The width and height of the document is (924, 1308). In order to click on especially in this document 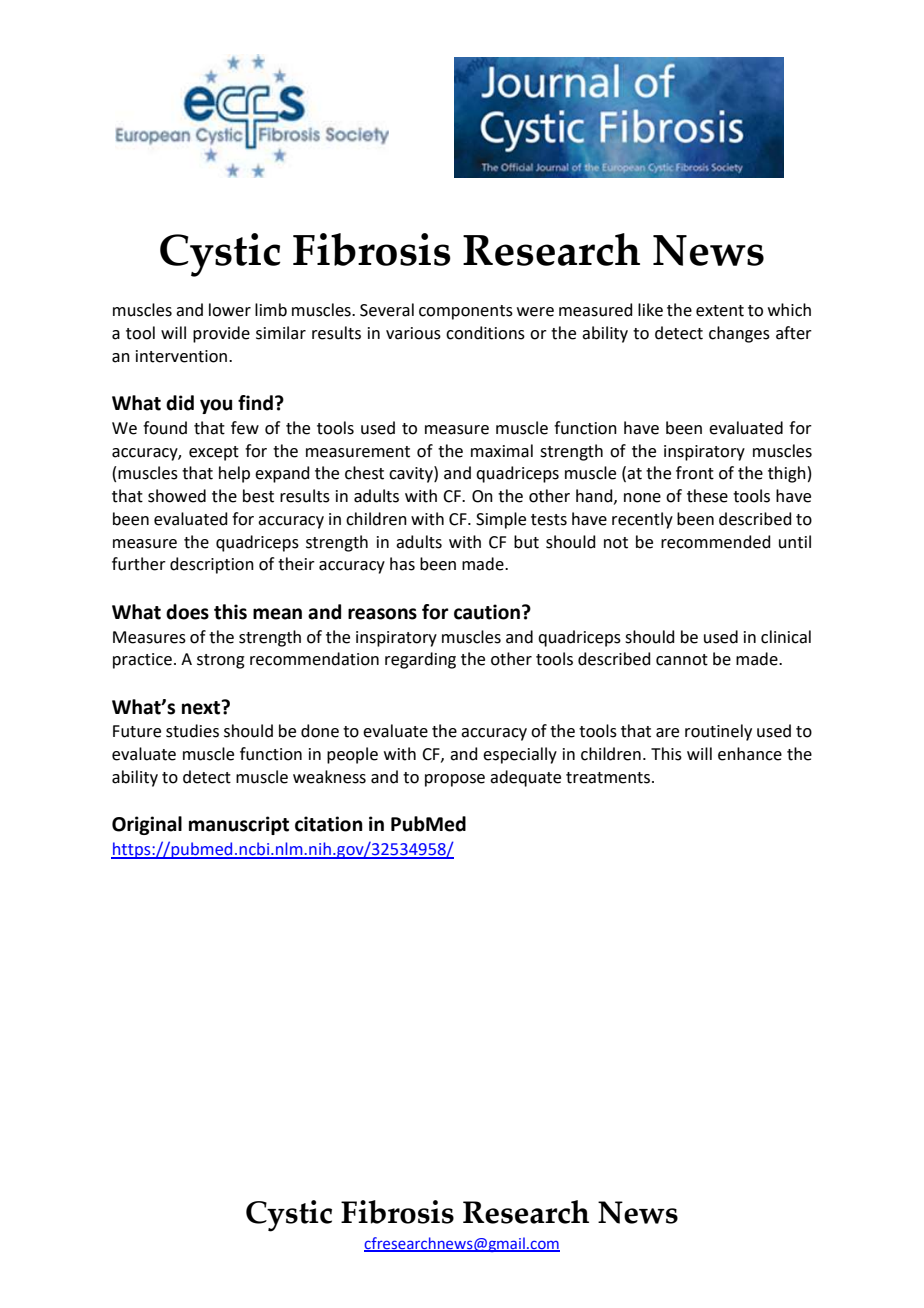, I will do `click(520, 755)`.
